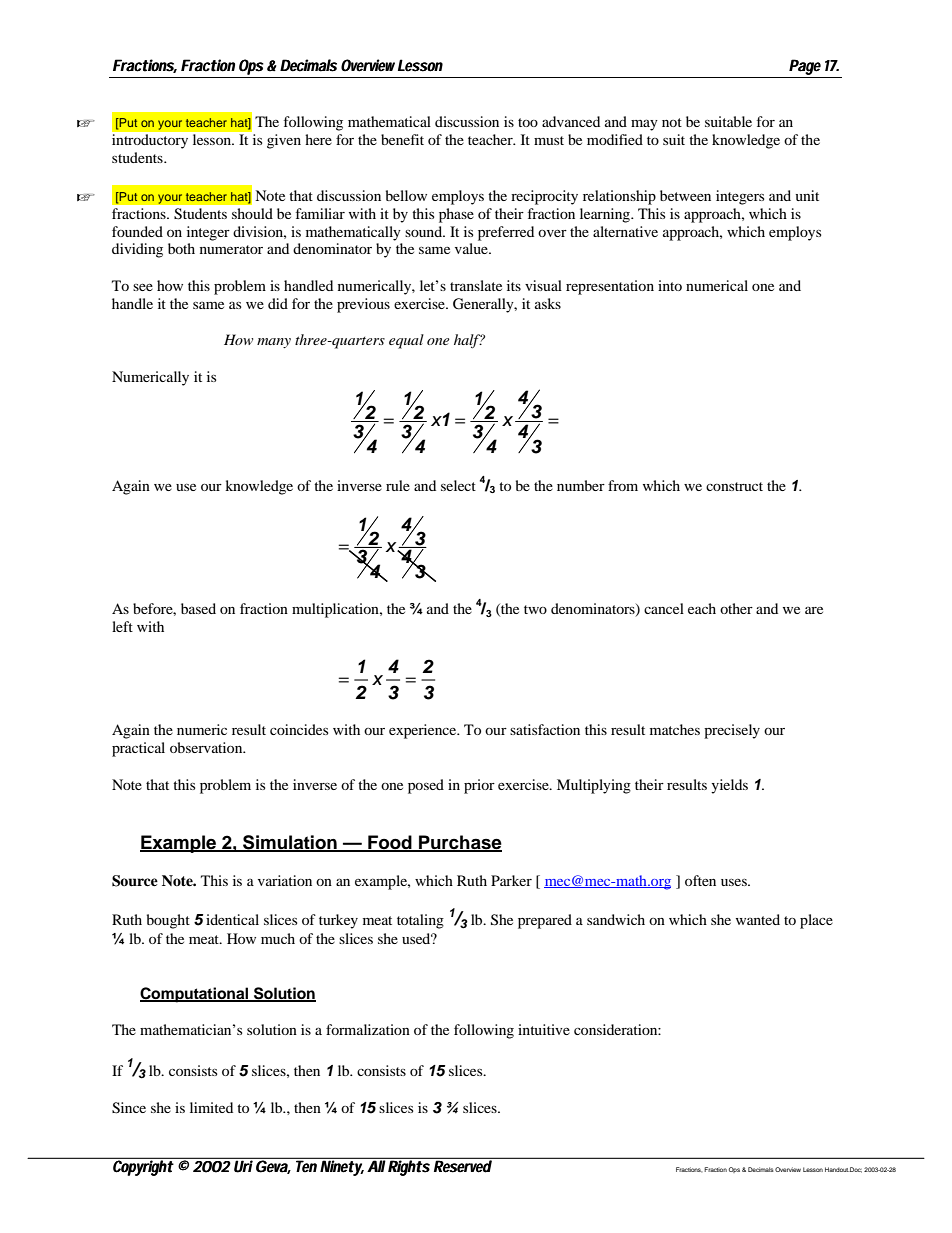 The height and width of the page is (1233, 952). Describe the element at coordinates (284, 141) in the page. I see `given` at that location.
